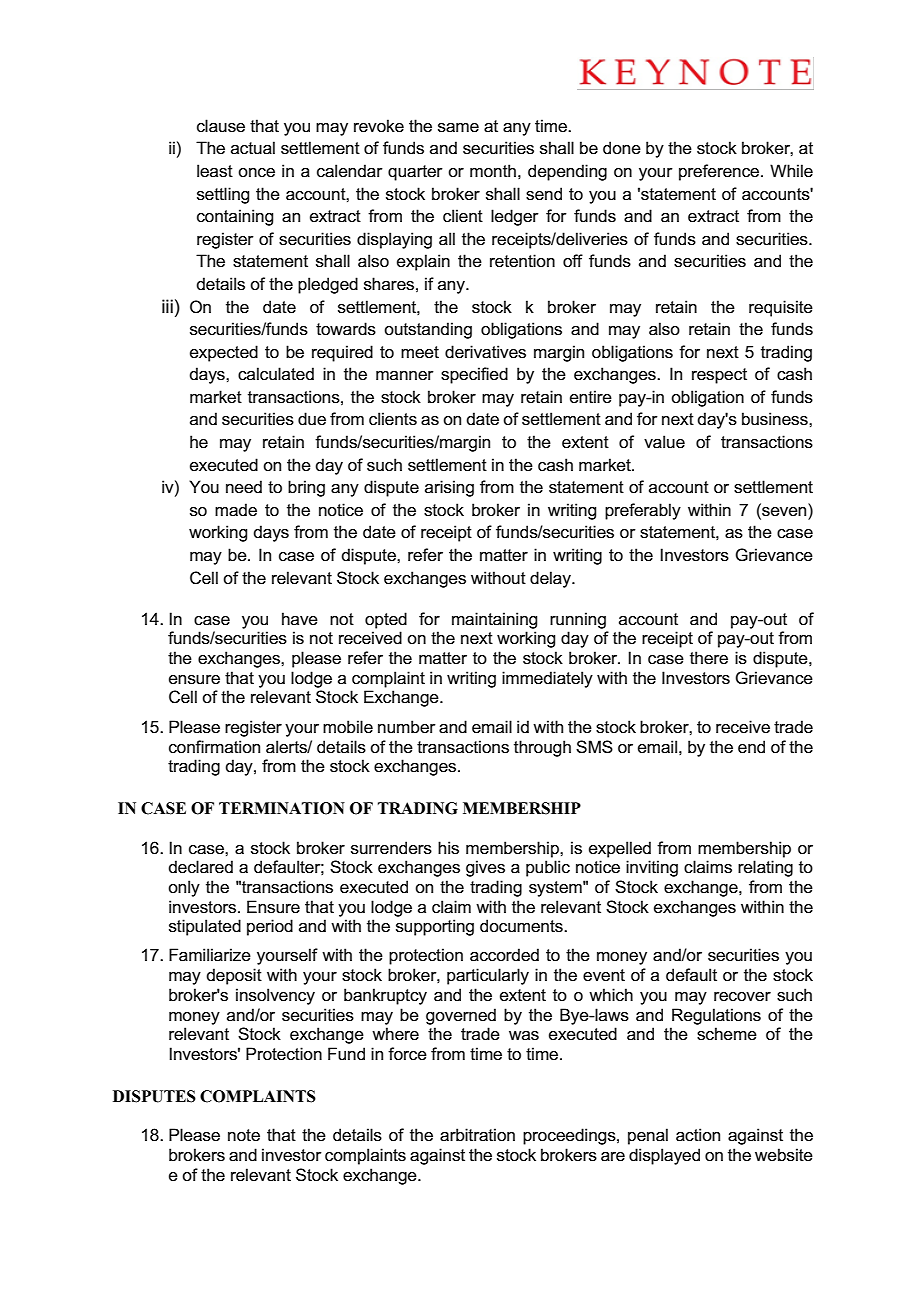  I want to click on While, so click(791, 171).
